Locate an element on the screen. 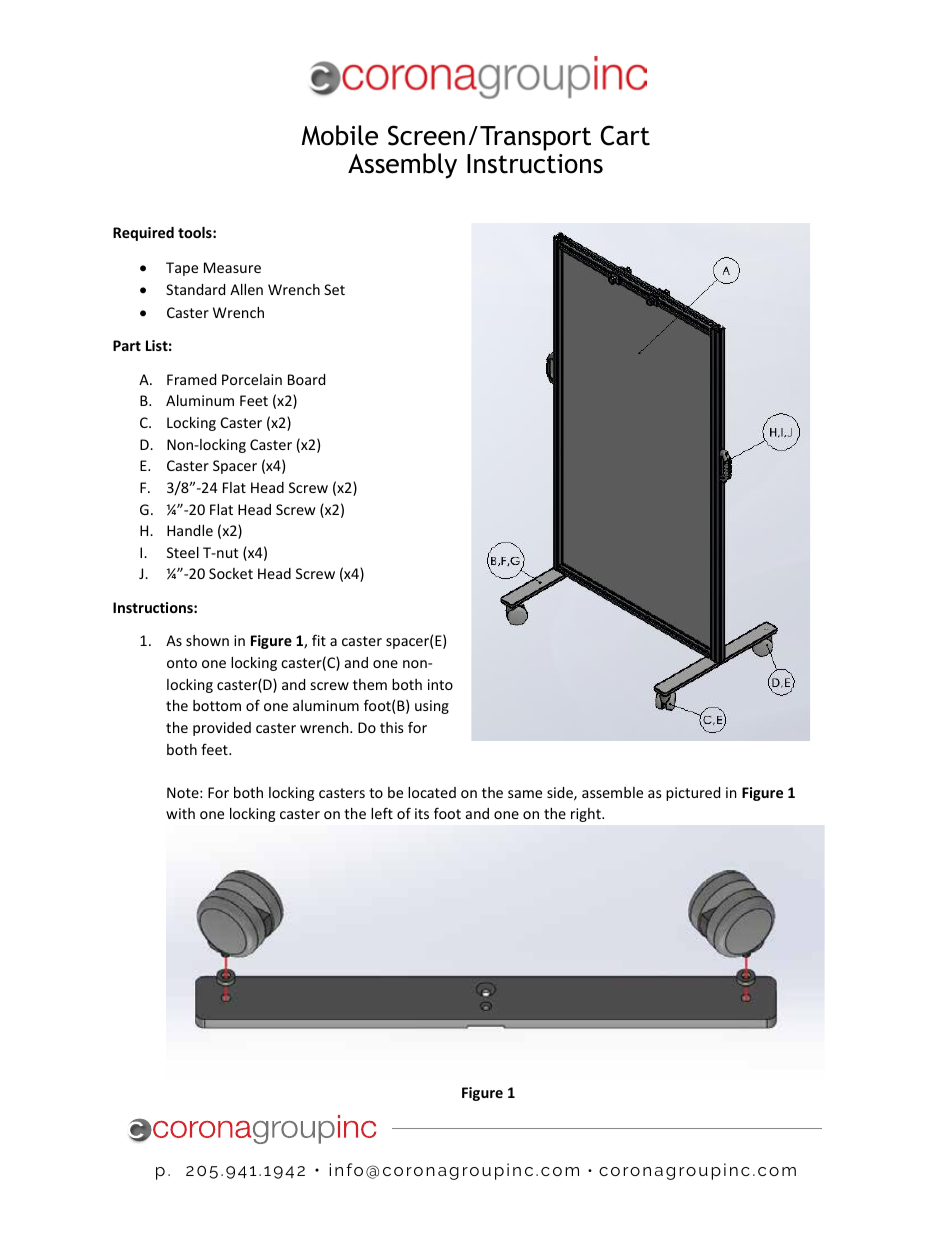 Image resolution: width=952 pixels, height=1233 pixels. Handle is located at coordinates (190, 530).
